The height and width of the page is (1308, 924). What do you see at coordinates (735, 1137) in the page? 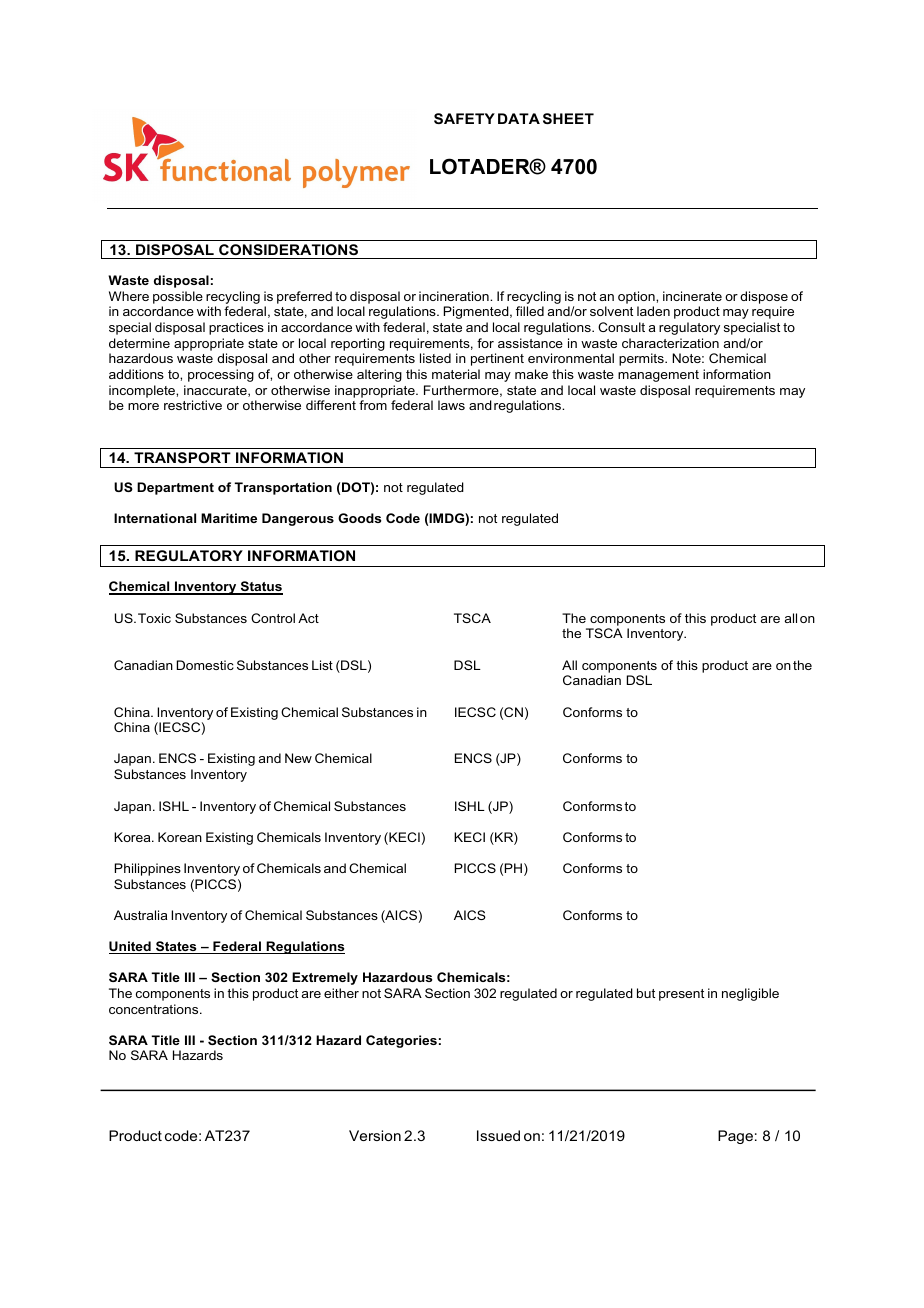
I see `Page` at bounding box center [735, 1137].
